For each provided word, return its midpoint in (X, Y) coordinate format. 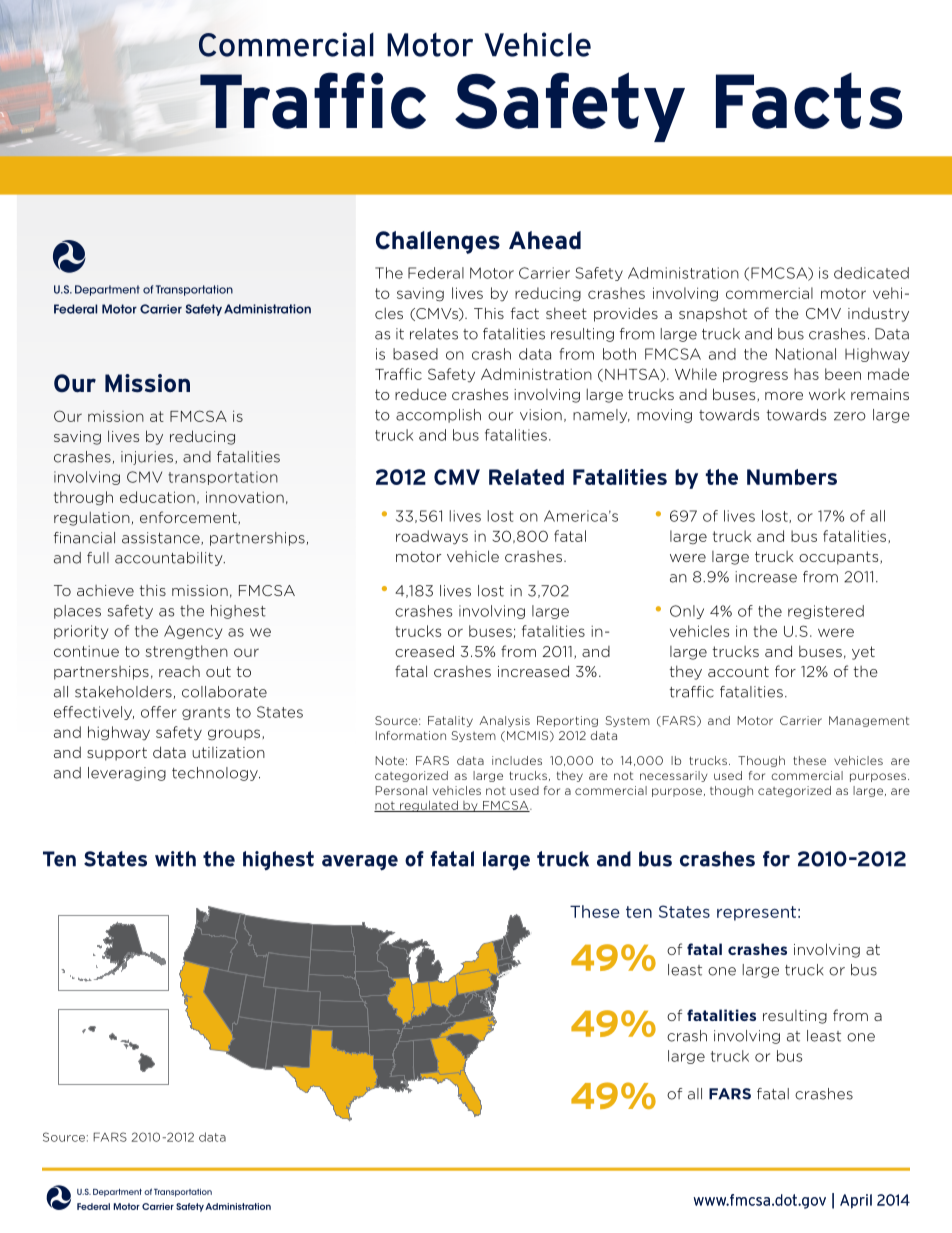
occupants (840, 558)
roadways (432, 537)
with (175, 859)
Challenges (438, 242)
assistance (162, 538)
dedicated (871, 273)
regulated (429, 806)
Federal (436, 273)
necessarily (674, 776)
